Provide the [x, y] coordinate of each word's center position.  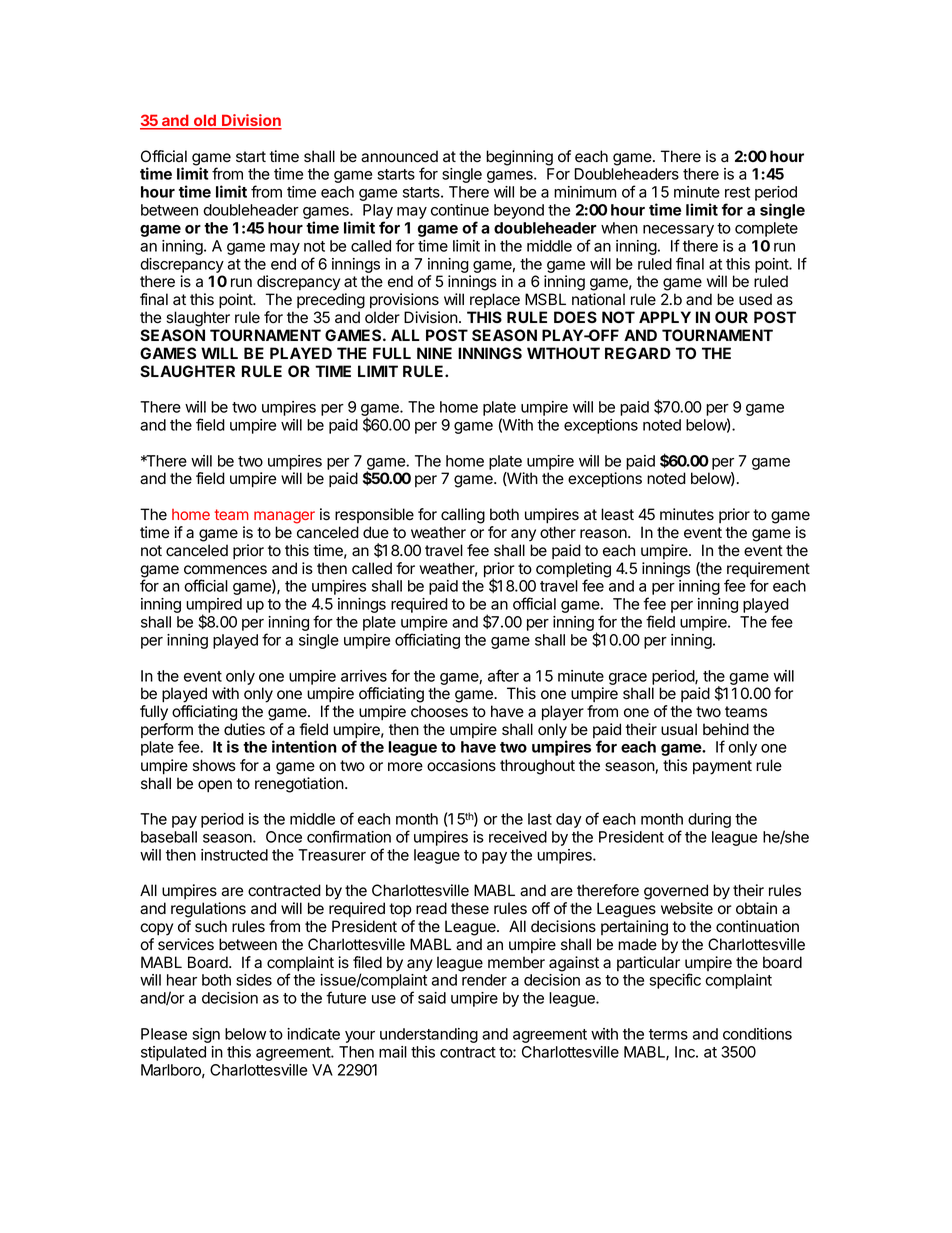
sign [206, 1035]
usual [679, 729]
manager [284, 517]
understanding [429, 1035]
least [617, 514]
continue [460, 210]
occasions [461, 765]
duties [244, 729]
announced [399, 156]
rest [737, 192]
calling [463, 516]
